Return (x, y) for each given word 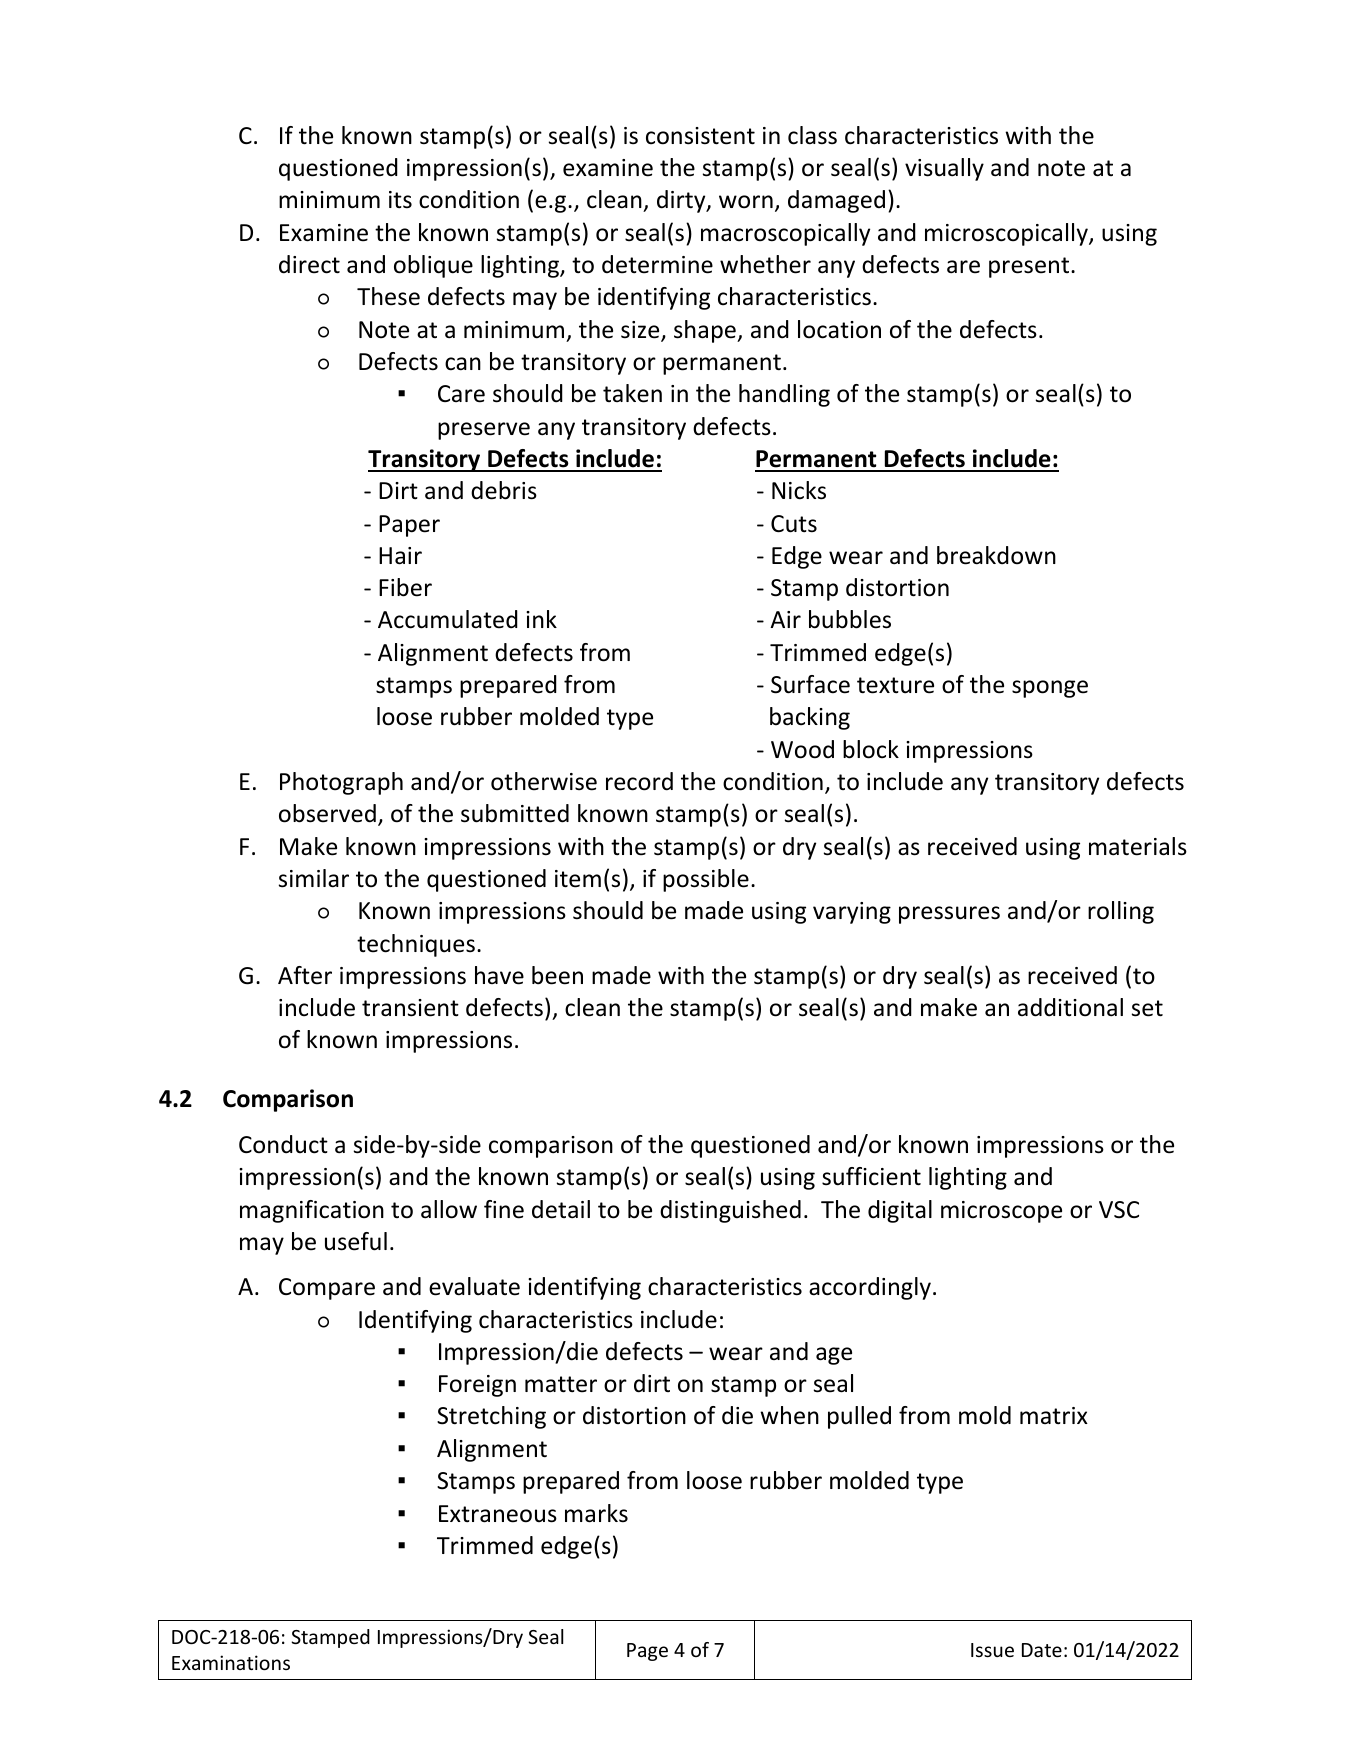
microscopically (1007, 234)
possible (706, 880)
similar (314, 878)
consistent (700, 136)
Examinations (231, 1662)
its (400, 200)
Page (647, 1652)
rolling (1121, 912)
